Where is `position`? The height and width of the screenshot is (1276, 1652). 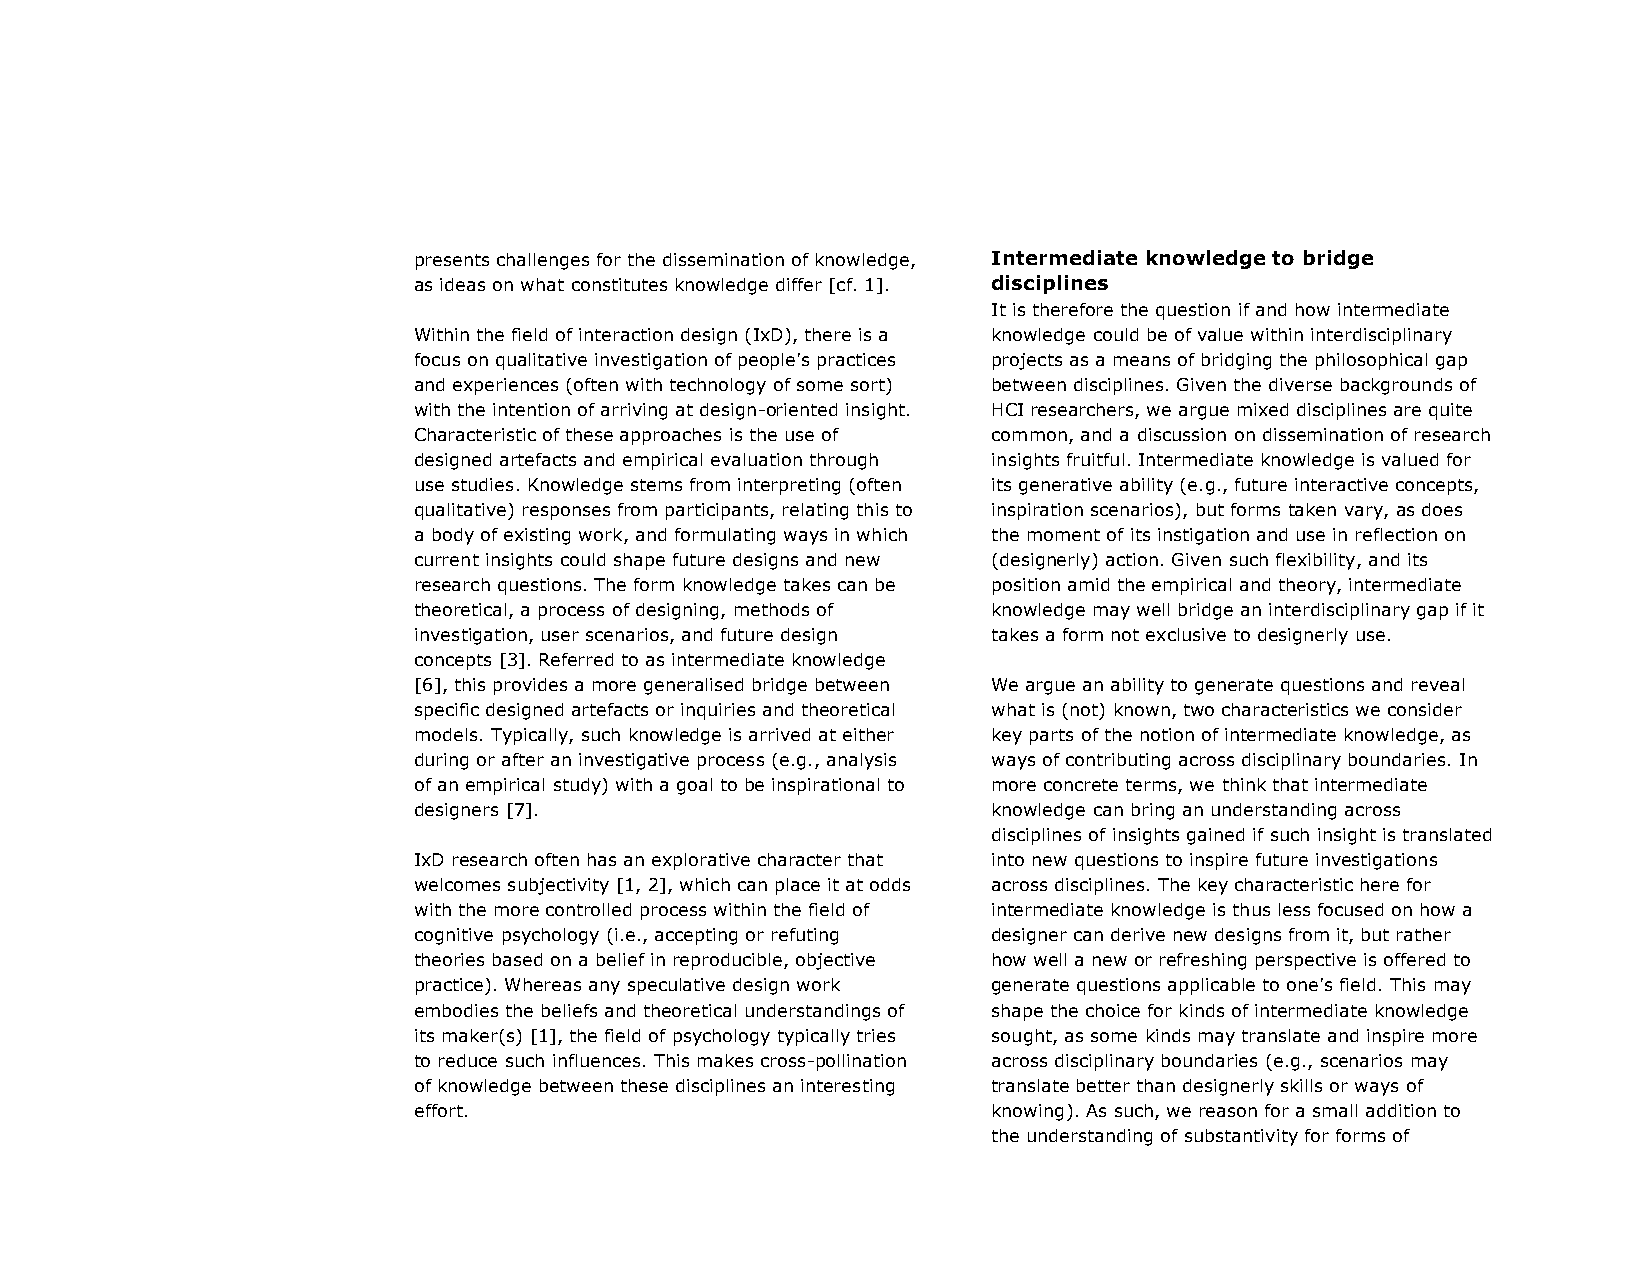
position is located at coordinates (1026, 586).
